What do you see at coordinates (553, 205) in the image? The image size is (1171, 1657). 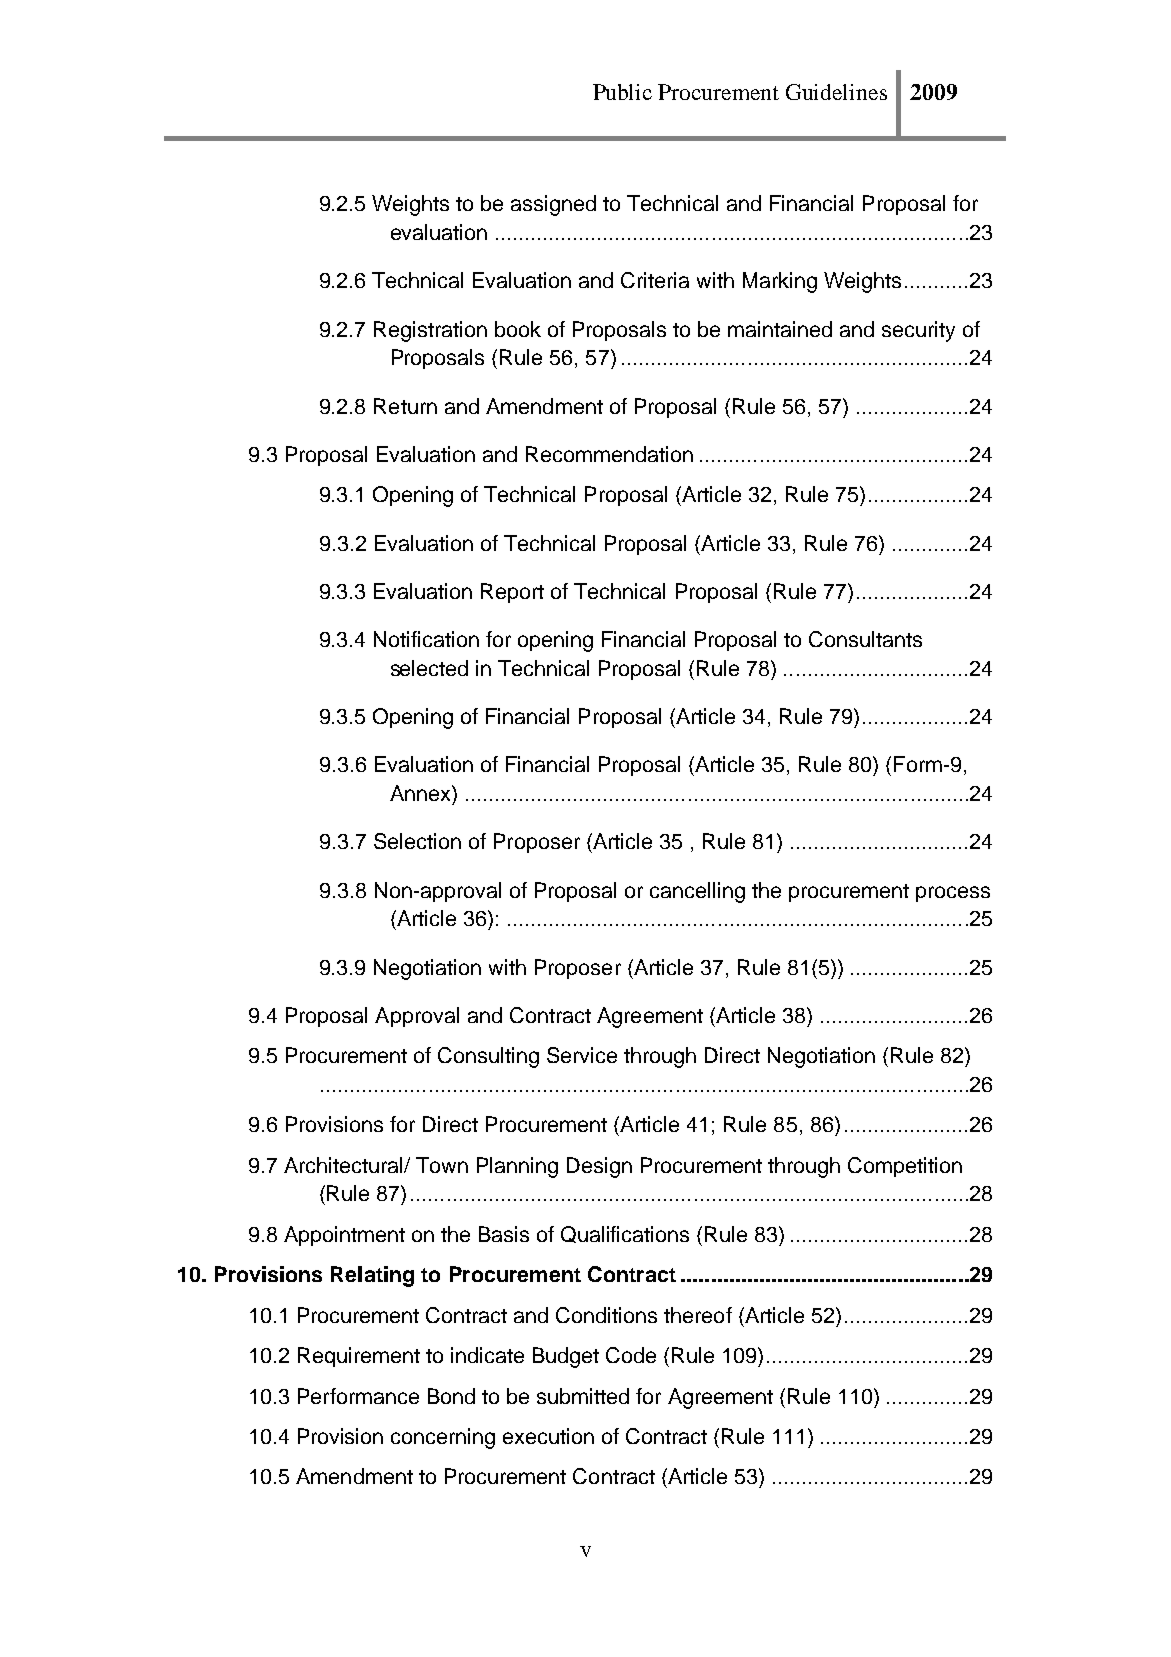 I see `assigned` at bounding box center [553, 205].
